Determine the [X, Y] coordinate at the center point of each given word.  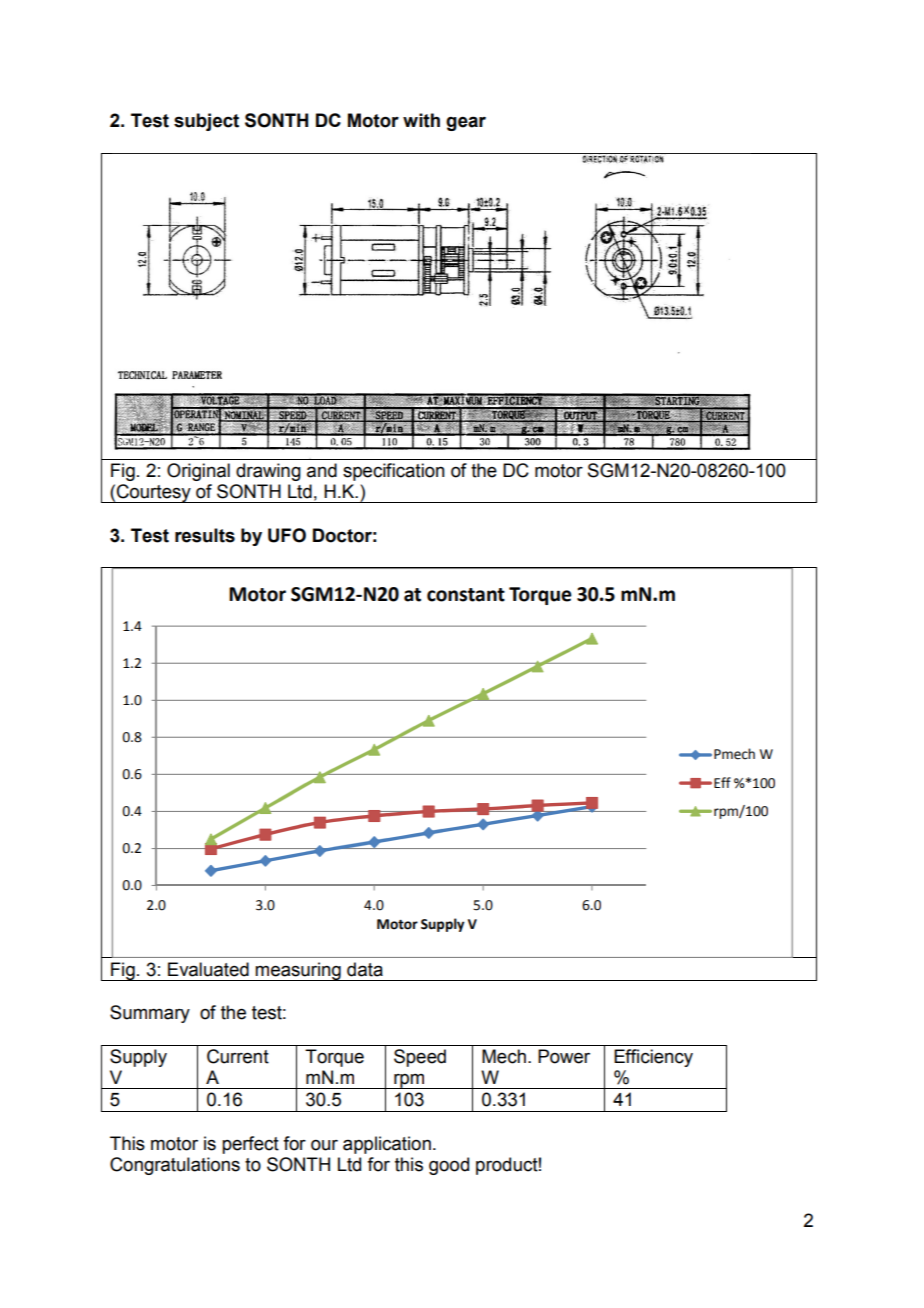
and [322, 470]
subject [206, 122]
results [205, 535]
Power [564, 1056]
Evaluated [208, 969]
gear [466, 123]
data [365, 969]
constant [466, 595]
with [421, 120]
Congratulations [175, 1166]
